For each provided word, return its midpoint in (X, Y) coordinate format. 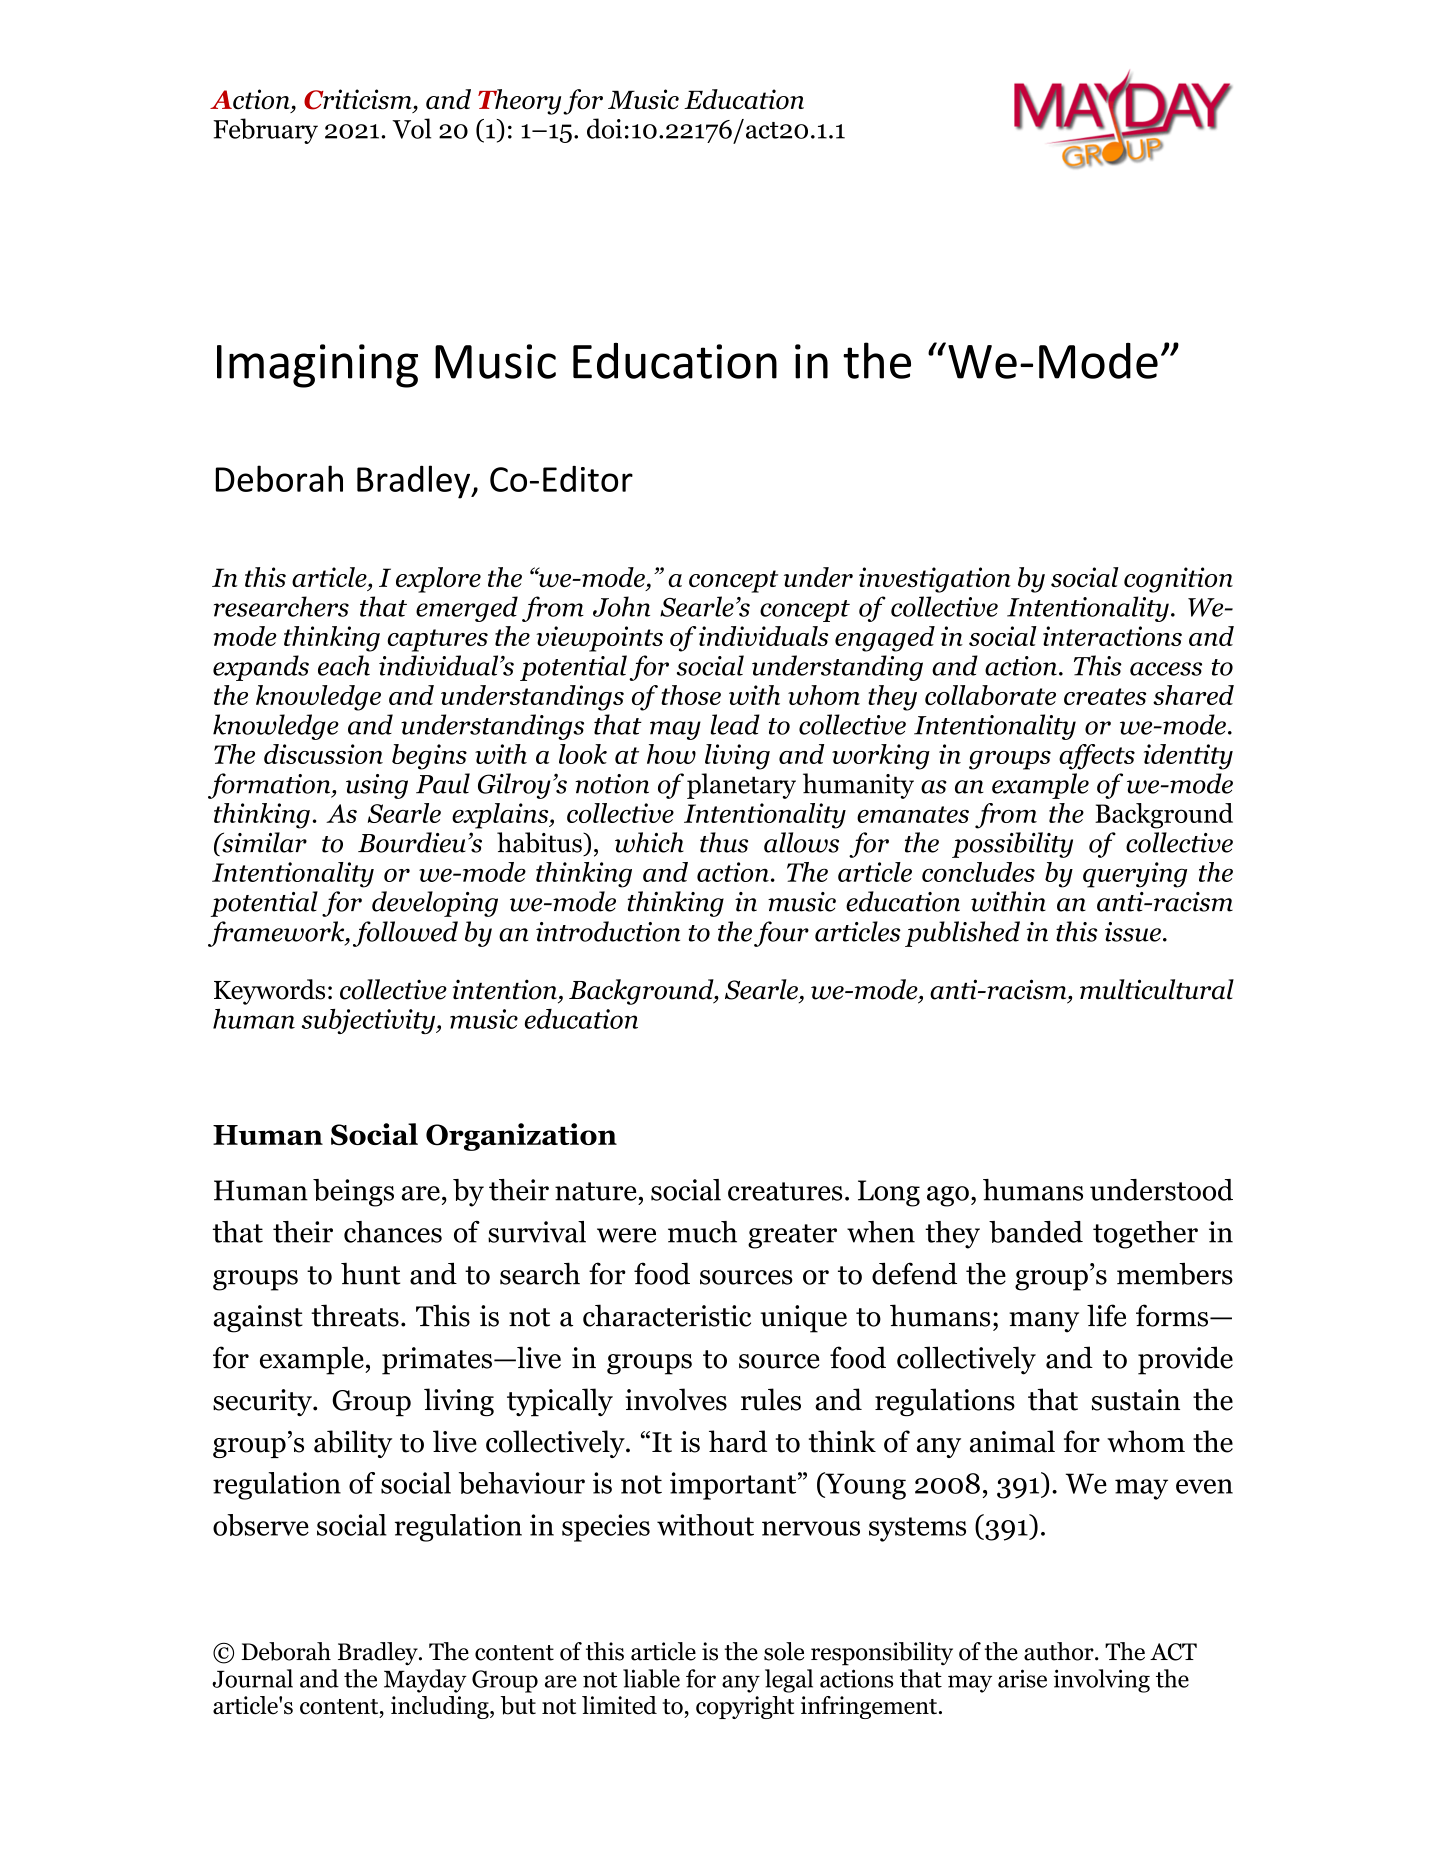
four (781, 934)
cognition (1178, 580)
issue (1133, 932)
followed (405, 934)
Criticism (359, 100)
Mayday (425, 1681)
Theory (519, 102)
